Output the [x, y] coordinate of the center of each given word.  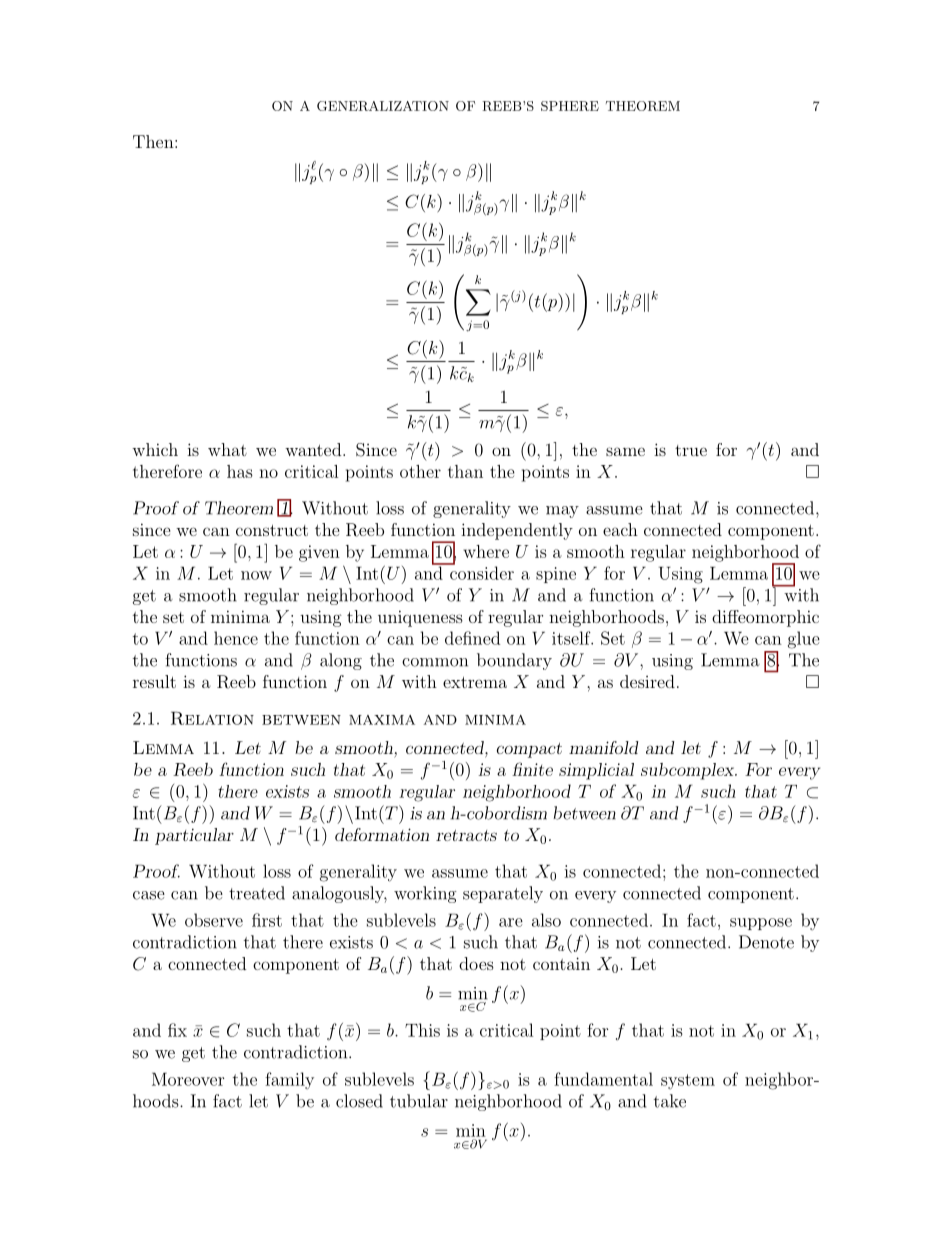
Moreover [188, 1079]
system [688, 1081]
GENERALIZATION [383, 106]
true [691, 450]
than [465, 471]
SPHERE [570, 106]
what [227, 449]
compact [529, 750]
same [625, 451]
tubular [419, 1101]
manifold [604, 747]
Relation [212, 718]
